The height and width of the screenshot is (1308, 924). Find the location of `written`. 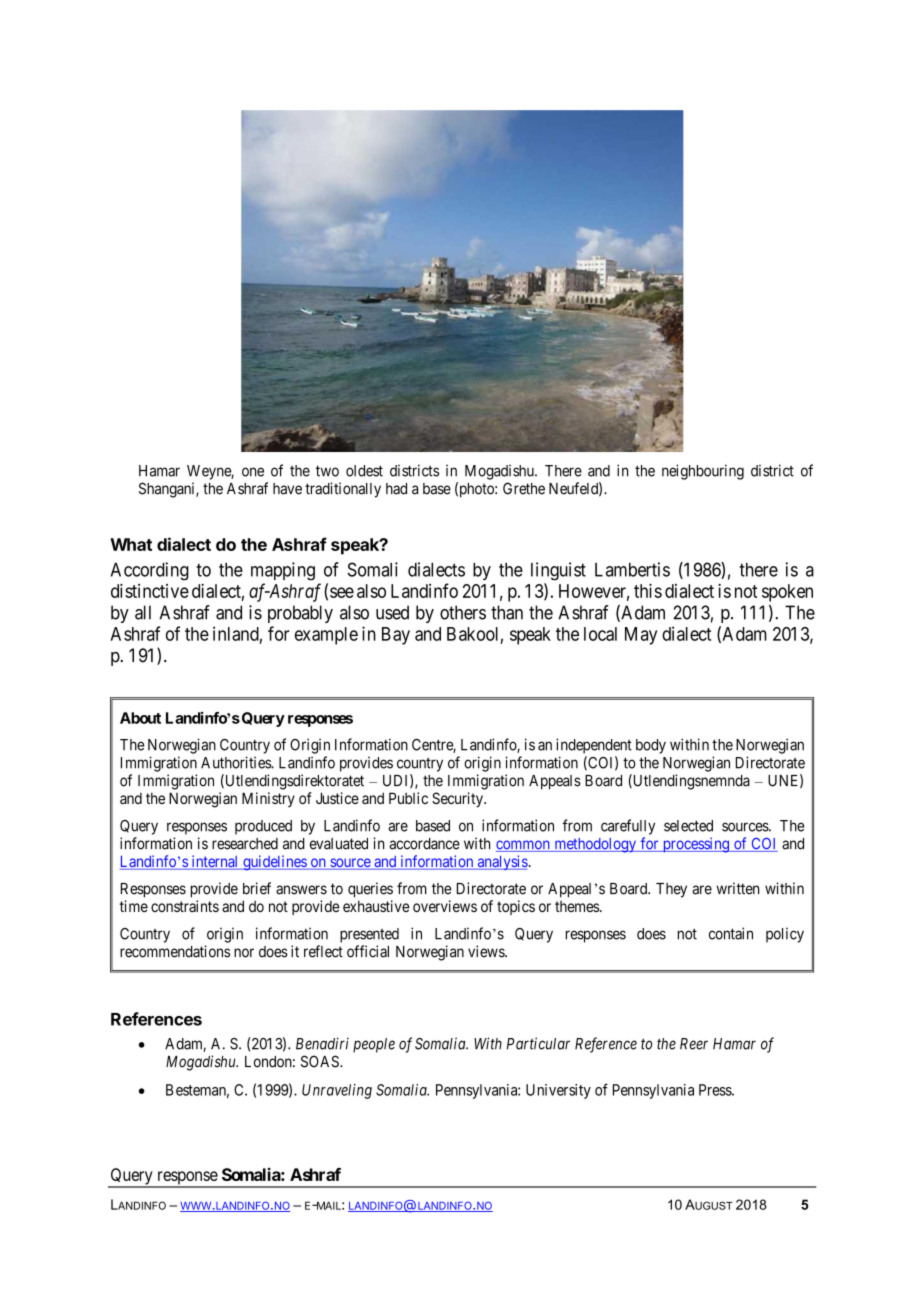

written is located at coordinates (738, 888).
